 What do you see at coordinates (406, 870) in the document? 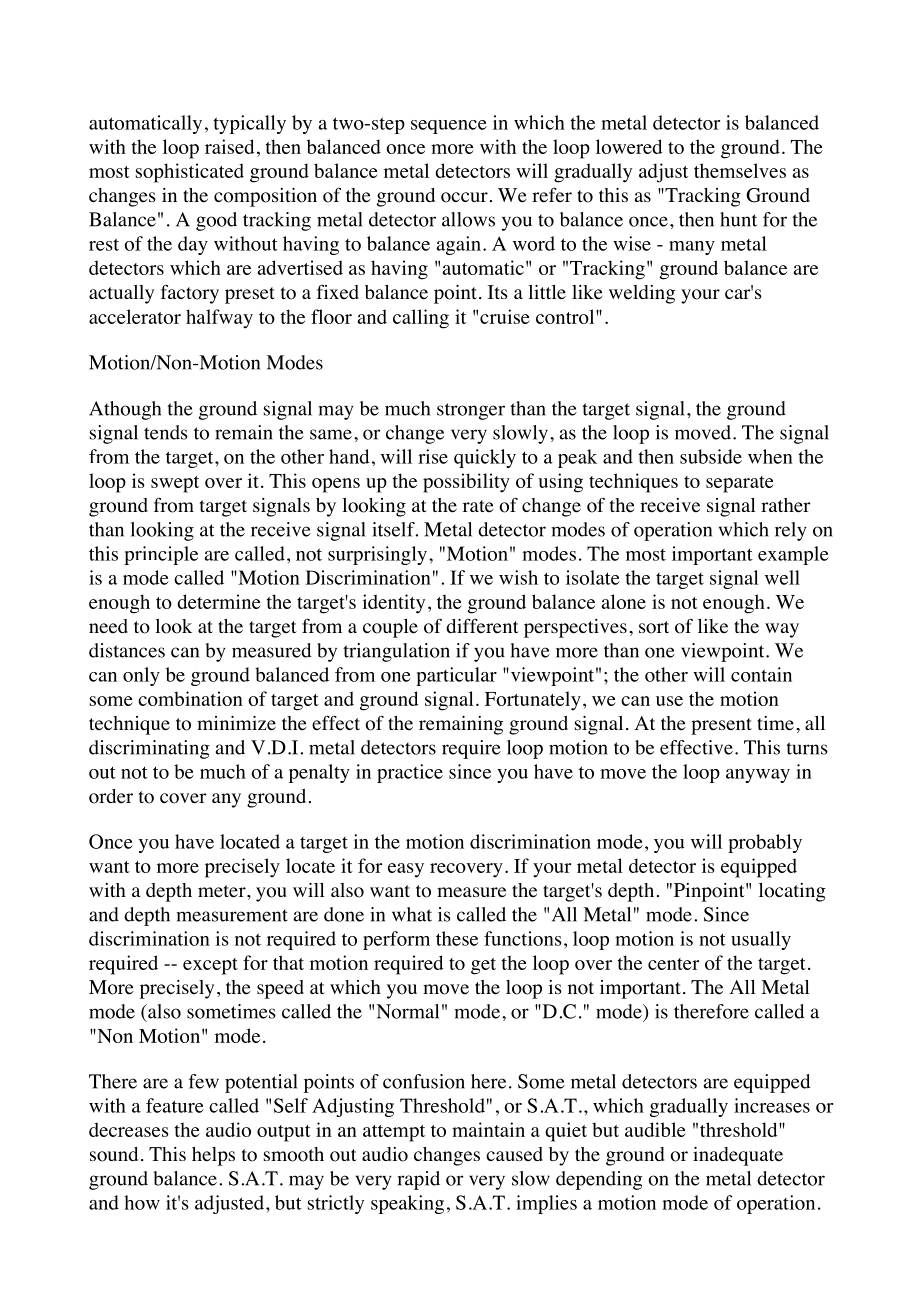
I see `easy` at bounding box center [406, 870].
